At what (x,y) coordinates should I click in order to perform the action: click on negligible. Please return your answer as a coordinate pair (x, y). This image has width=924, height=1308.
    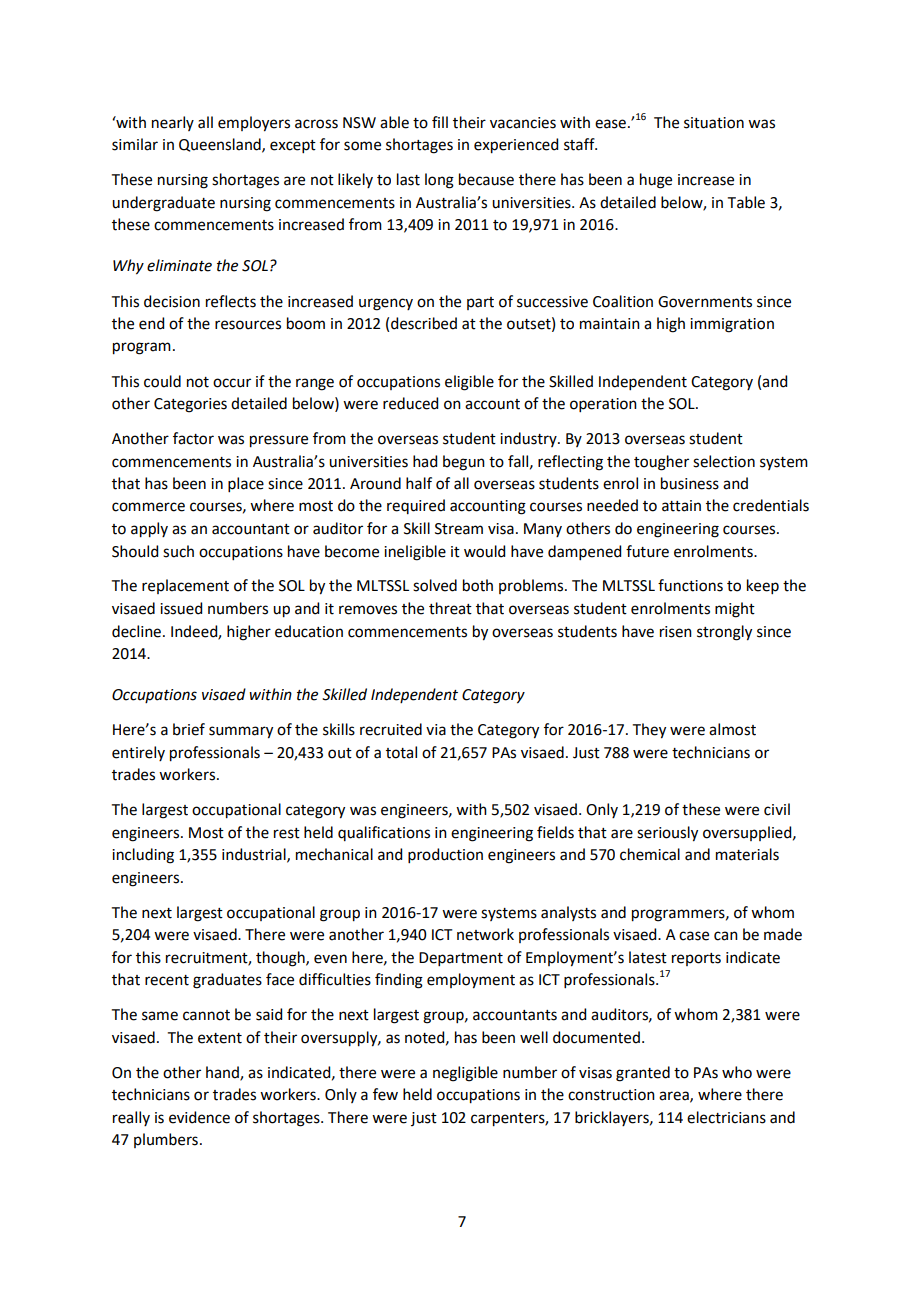
    Looking at the image, I should click on (465, 1074).
